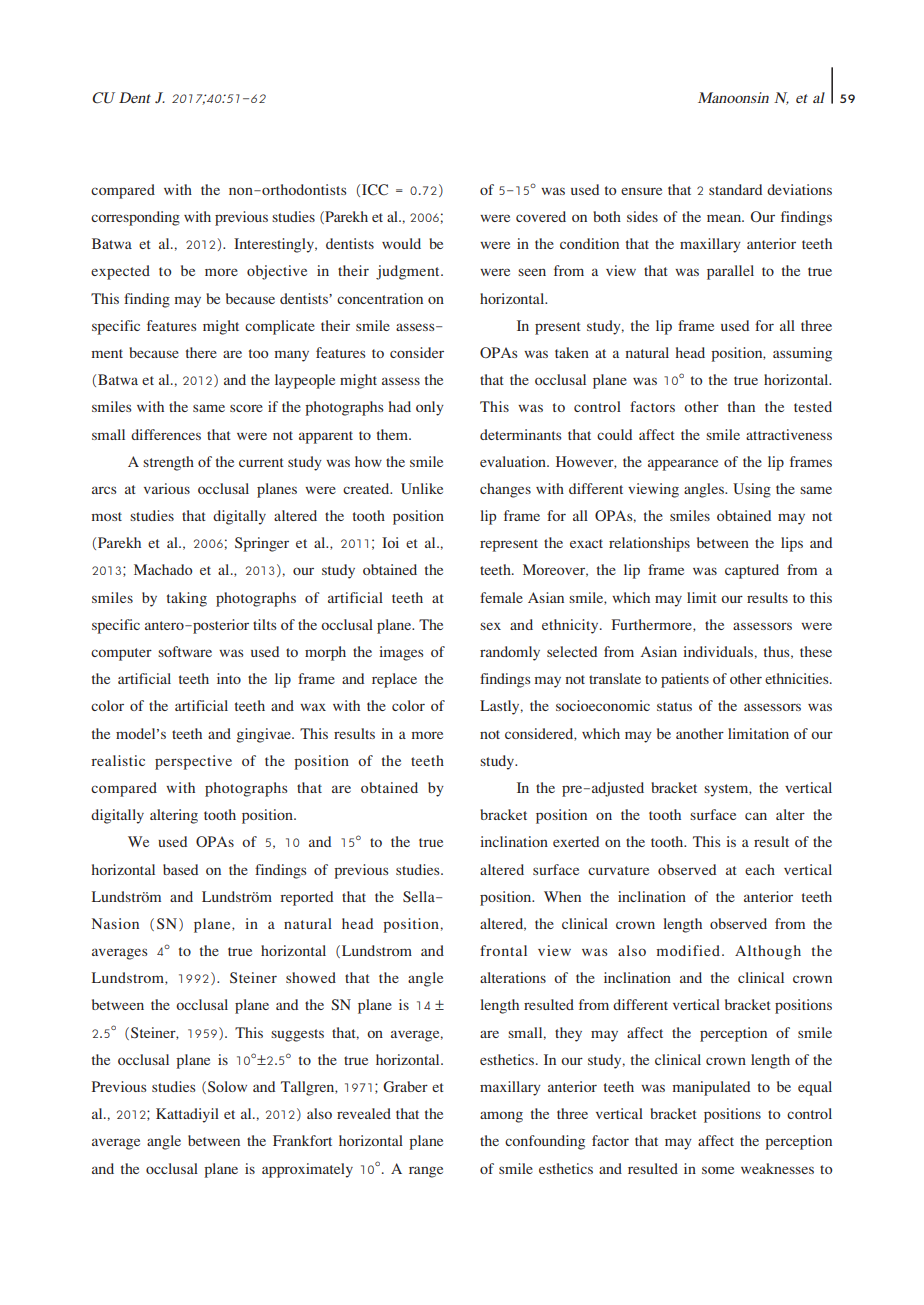  I want to click on some, so click(718, 1170).
